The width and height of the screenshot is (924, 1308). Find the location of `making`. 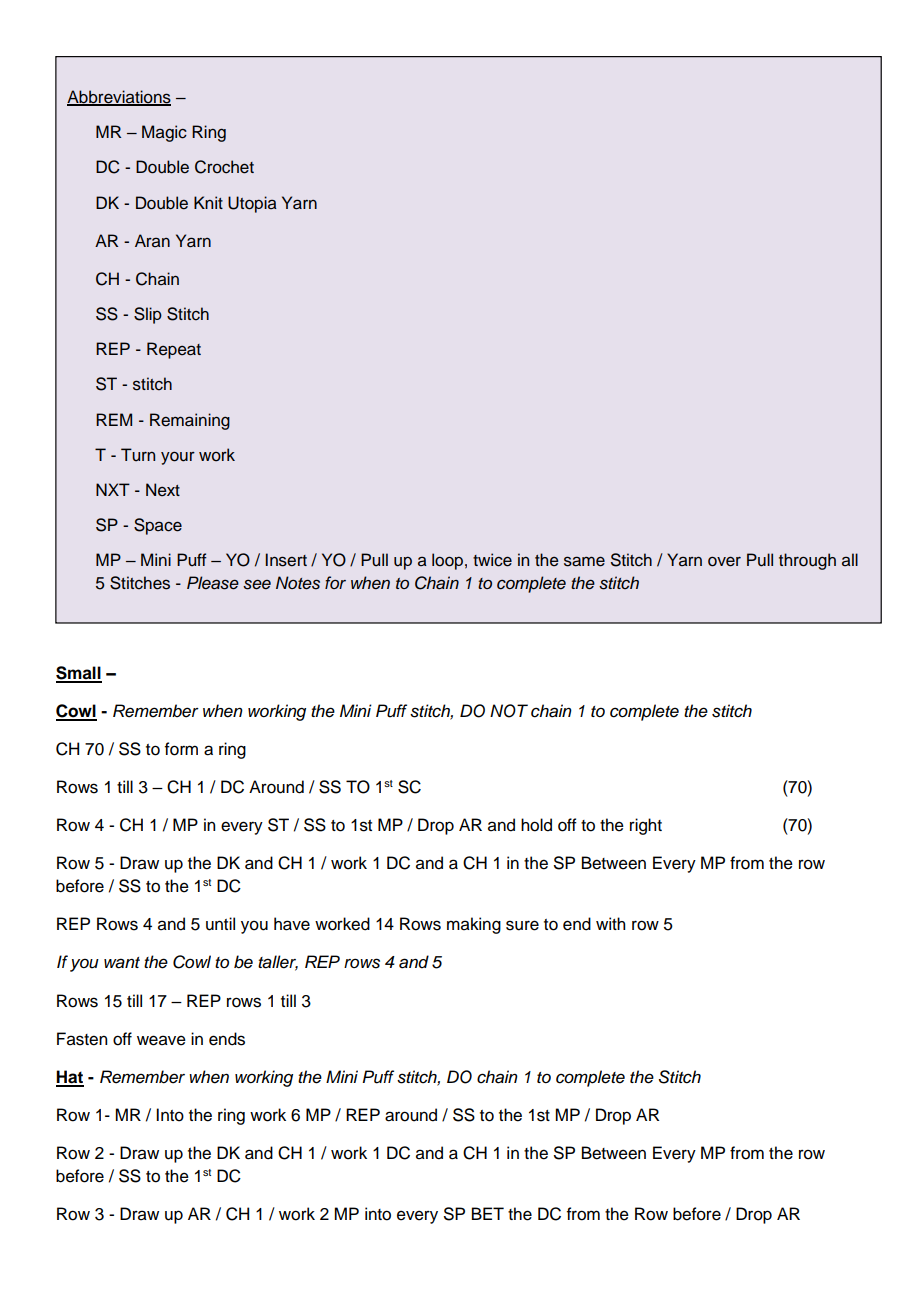

making is located at coordinates (474, 925).
